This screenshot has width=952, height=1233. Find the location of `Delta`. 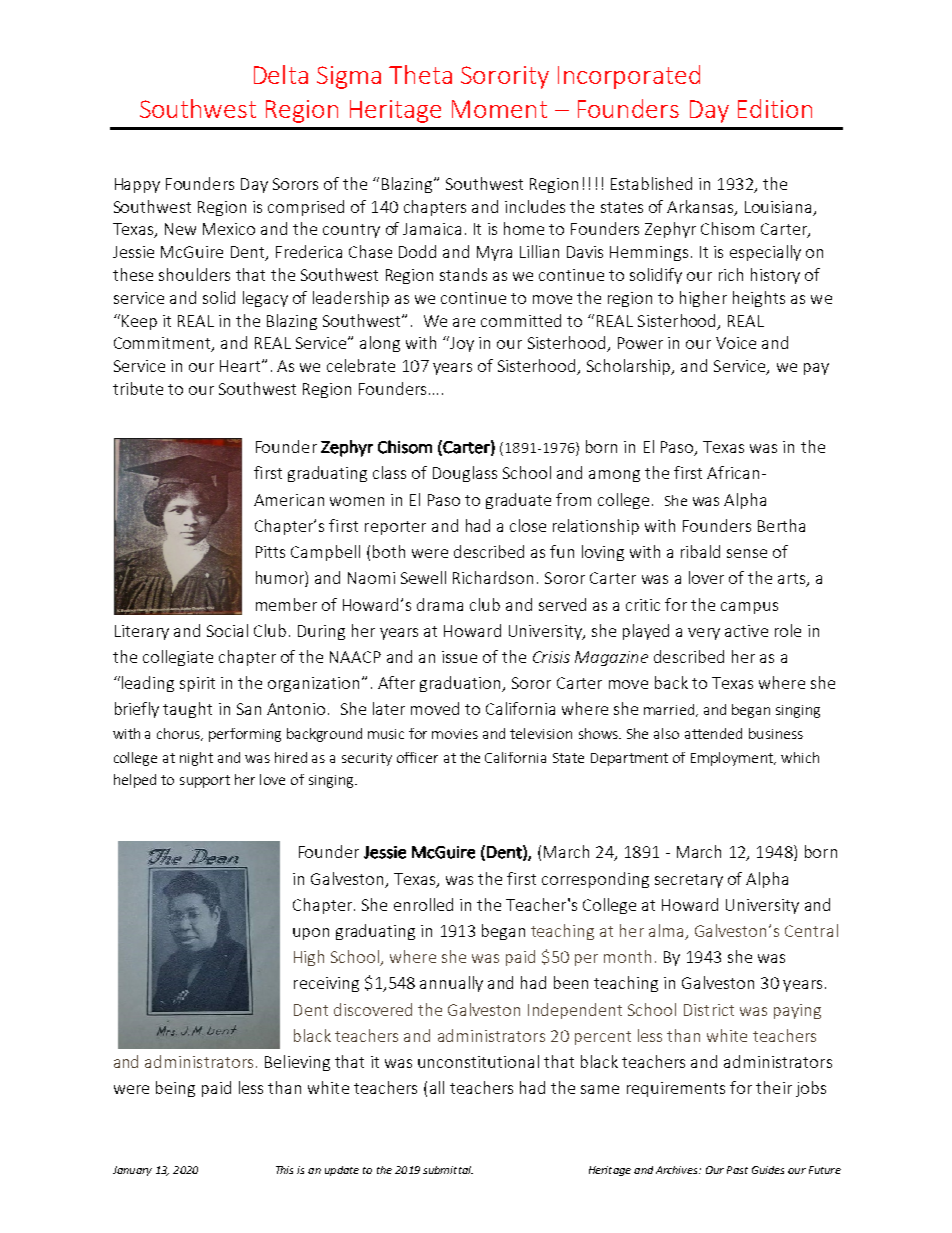

Delta is located at coordinates (281, 74).
